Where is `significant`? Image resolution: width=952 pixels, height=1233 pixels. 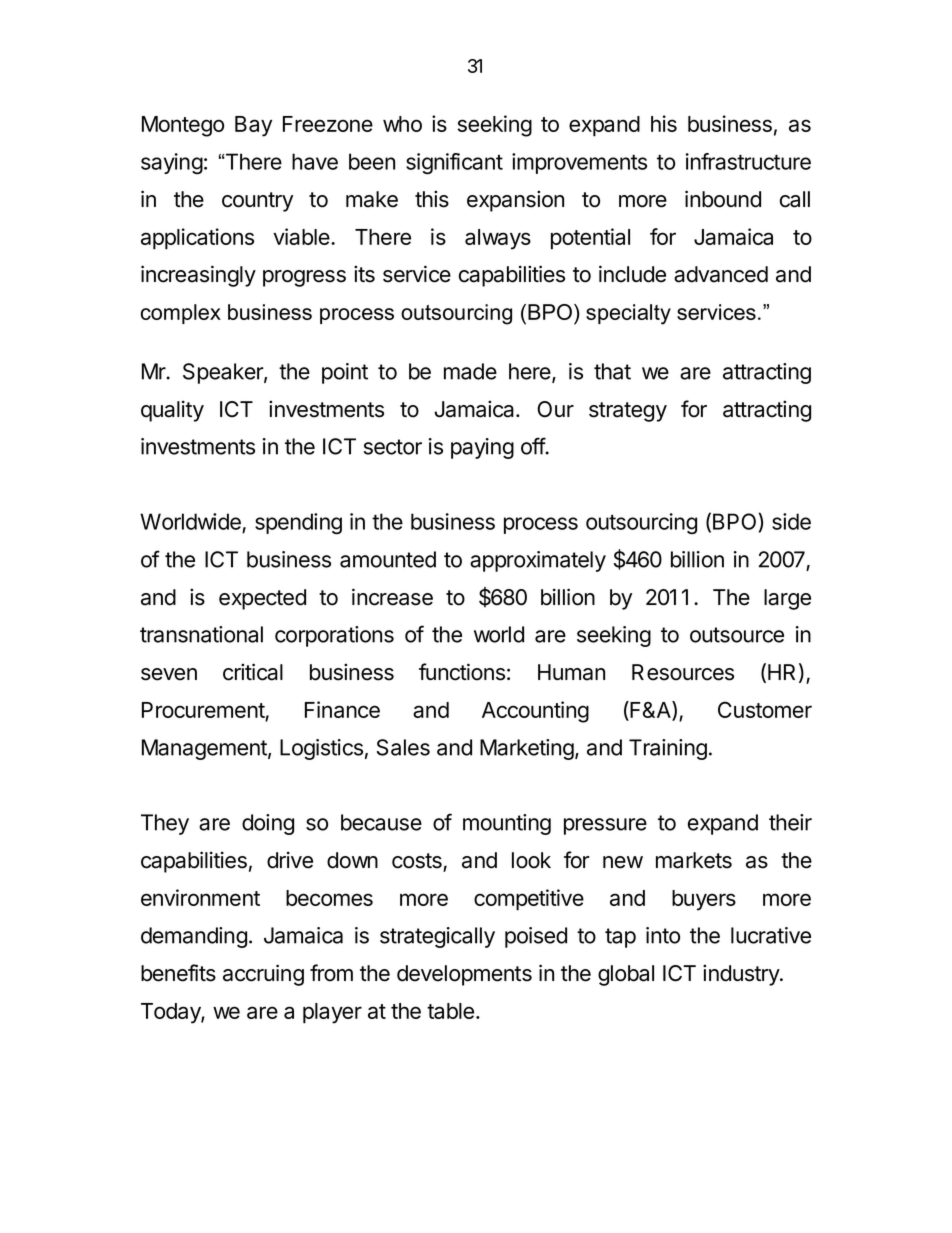
significant is located at coordinates (454, 163).
